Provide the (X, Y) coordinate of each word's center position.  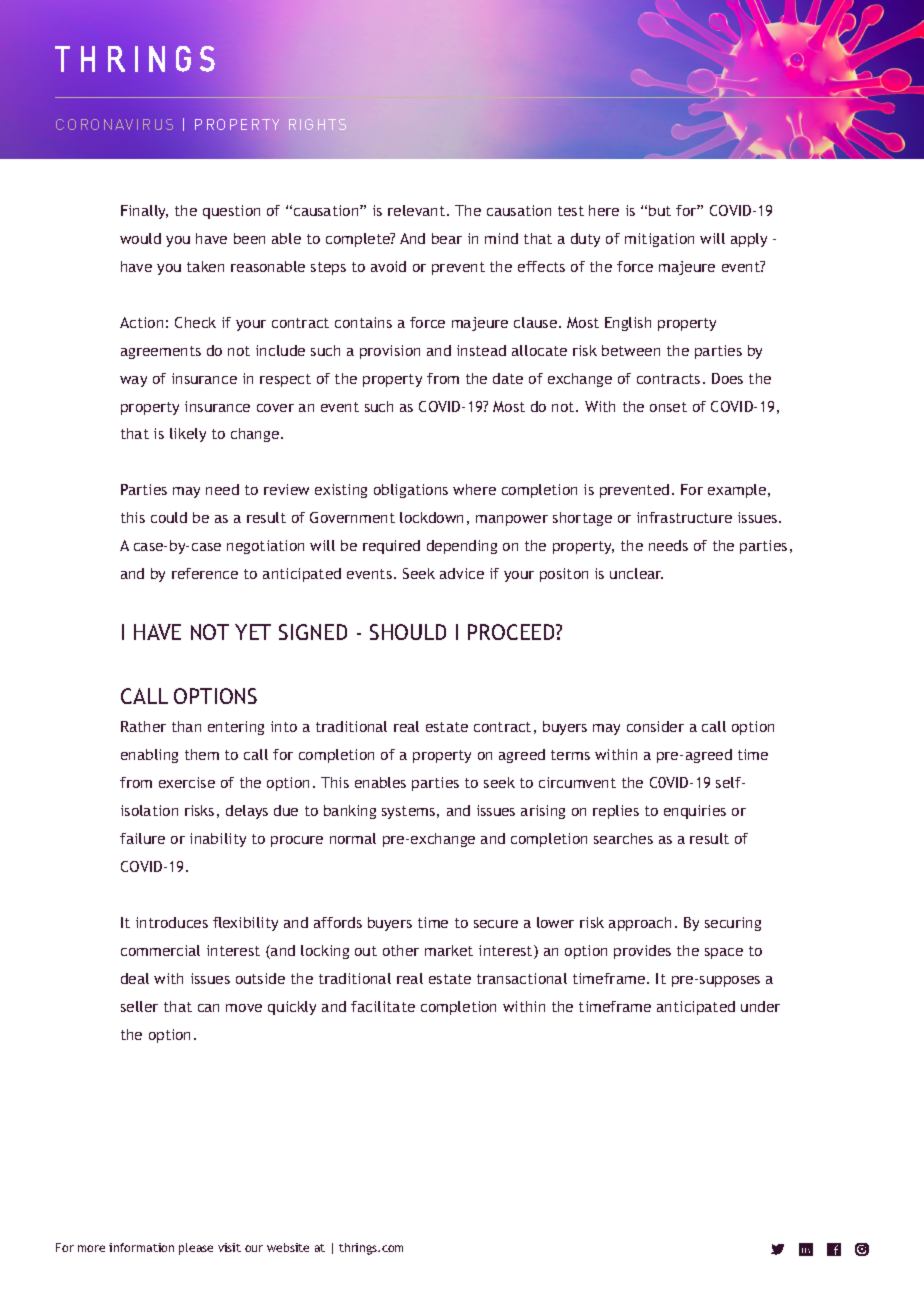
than (186, 726)
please (196, 1249)
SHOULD (408, 632)
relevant (418, 210)
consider (655, 726)
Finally (144, 212)
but (660, 210)
